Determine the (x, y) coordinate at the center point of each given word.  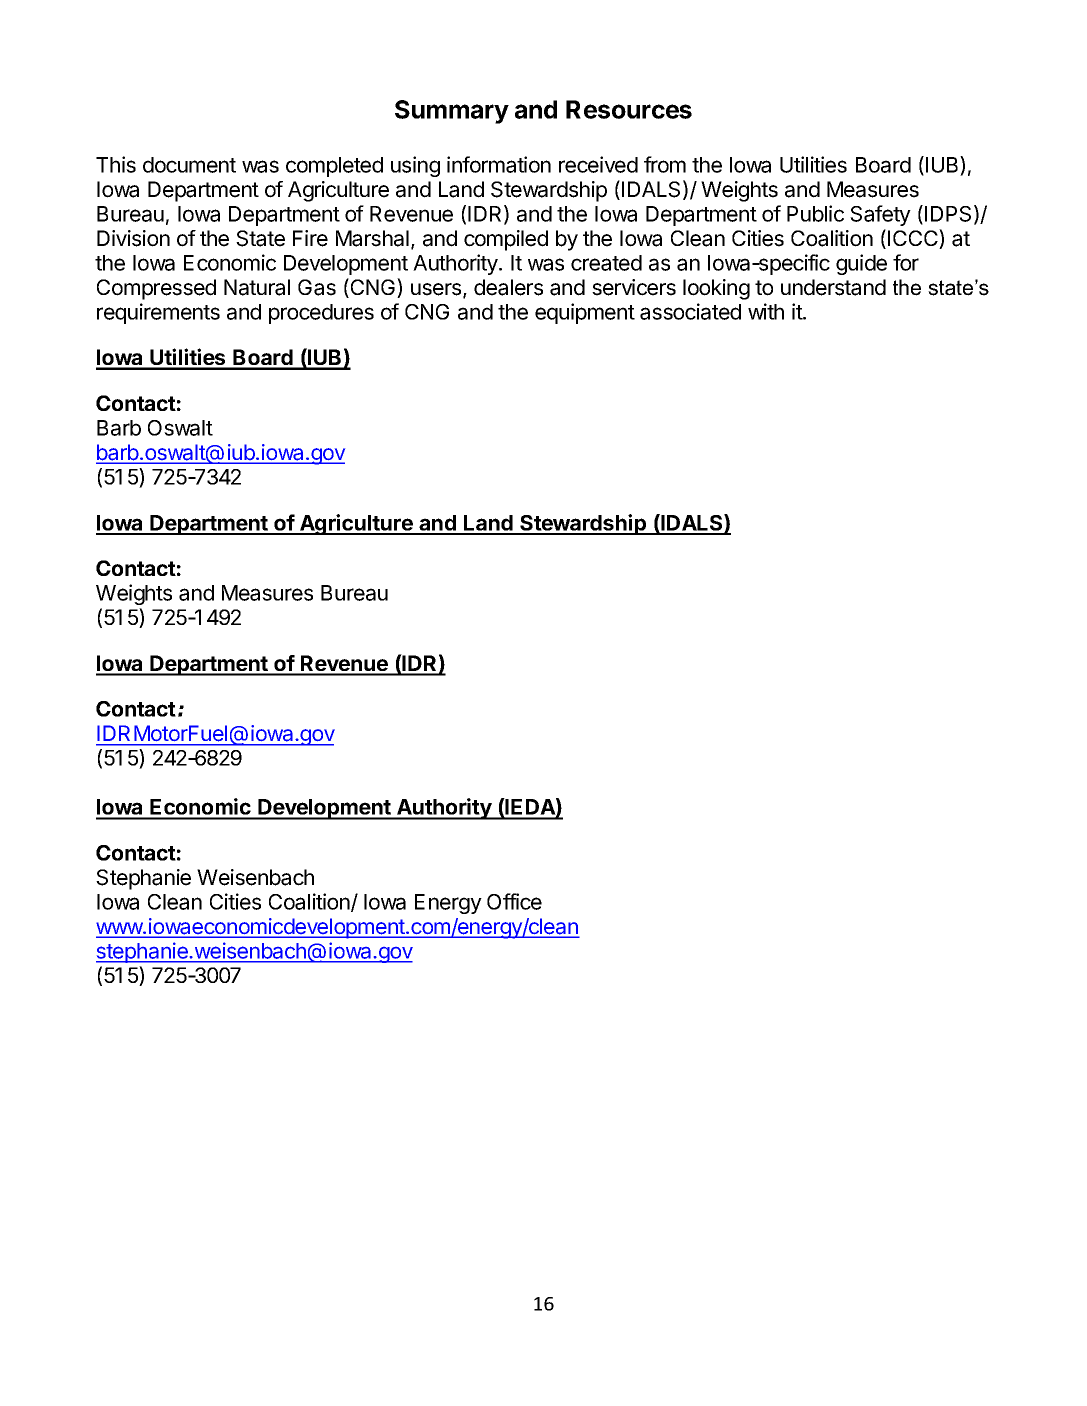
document (189, 165)
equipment (585, 313)
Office (514, 901)
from (665, 164)
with (766, 311)
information (499, 164)
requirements (158, 313)
